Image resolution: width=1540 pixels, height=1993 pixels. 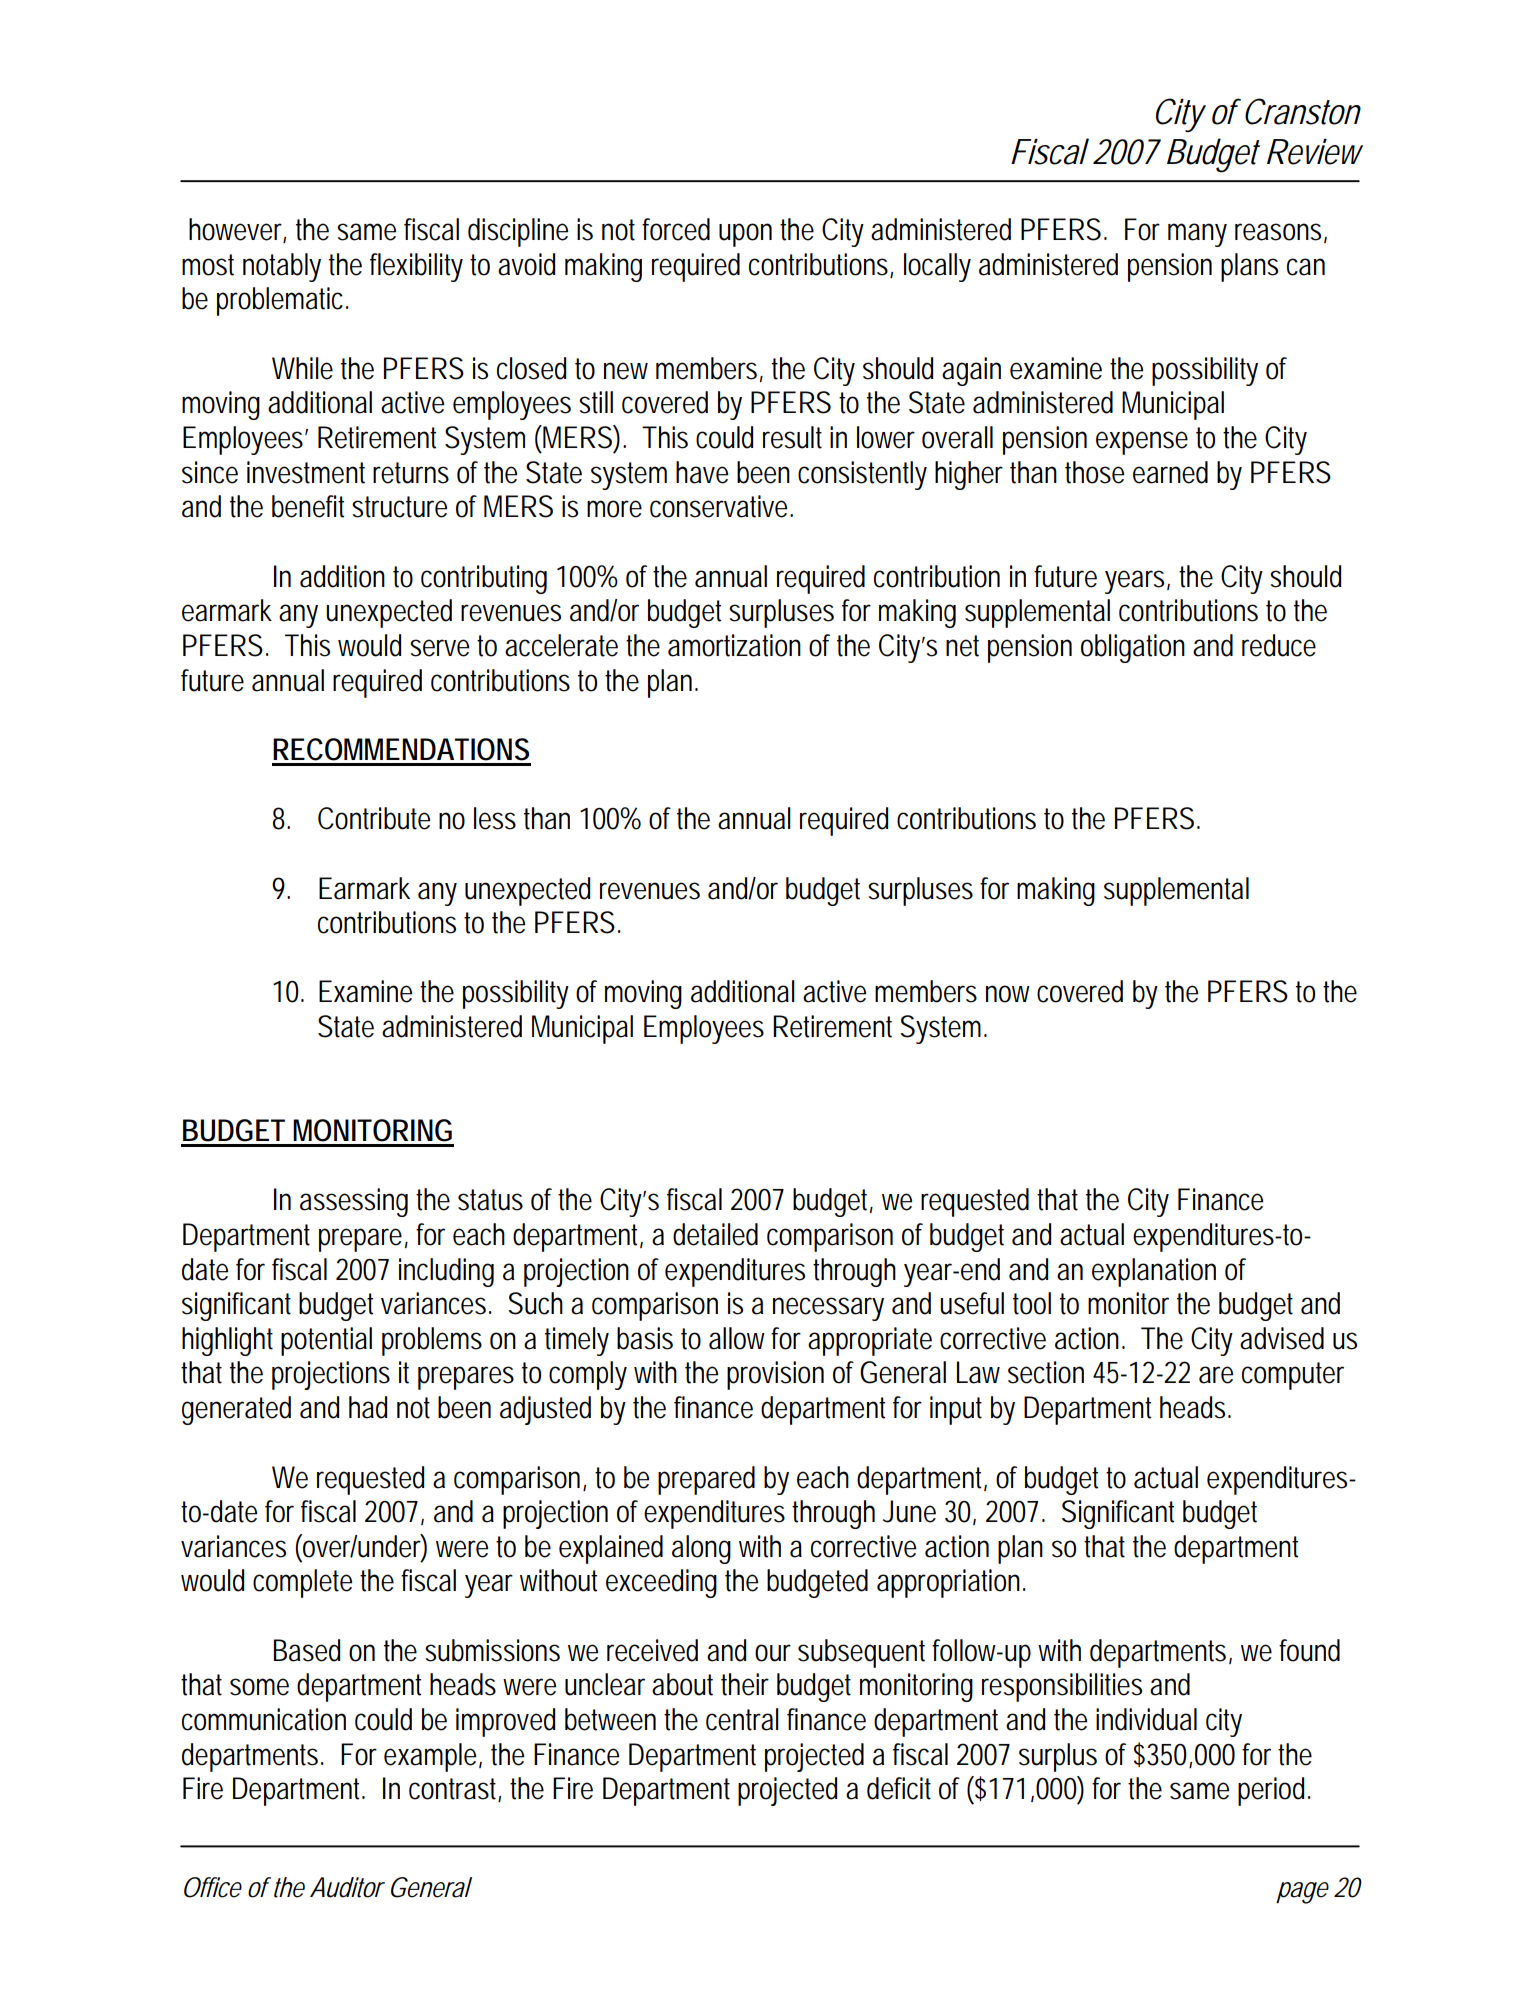 What do you see at coordinates (308, 506) in the page?
I see `benefit` at bounding box center [308, 506].
